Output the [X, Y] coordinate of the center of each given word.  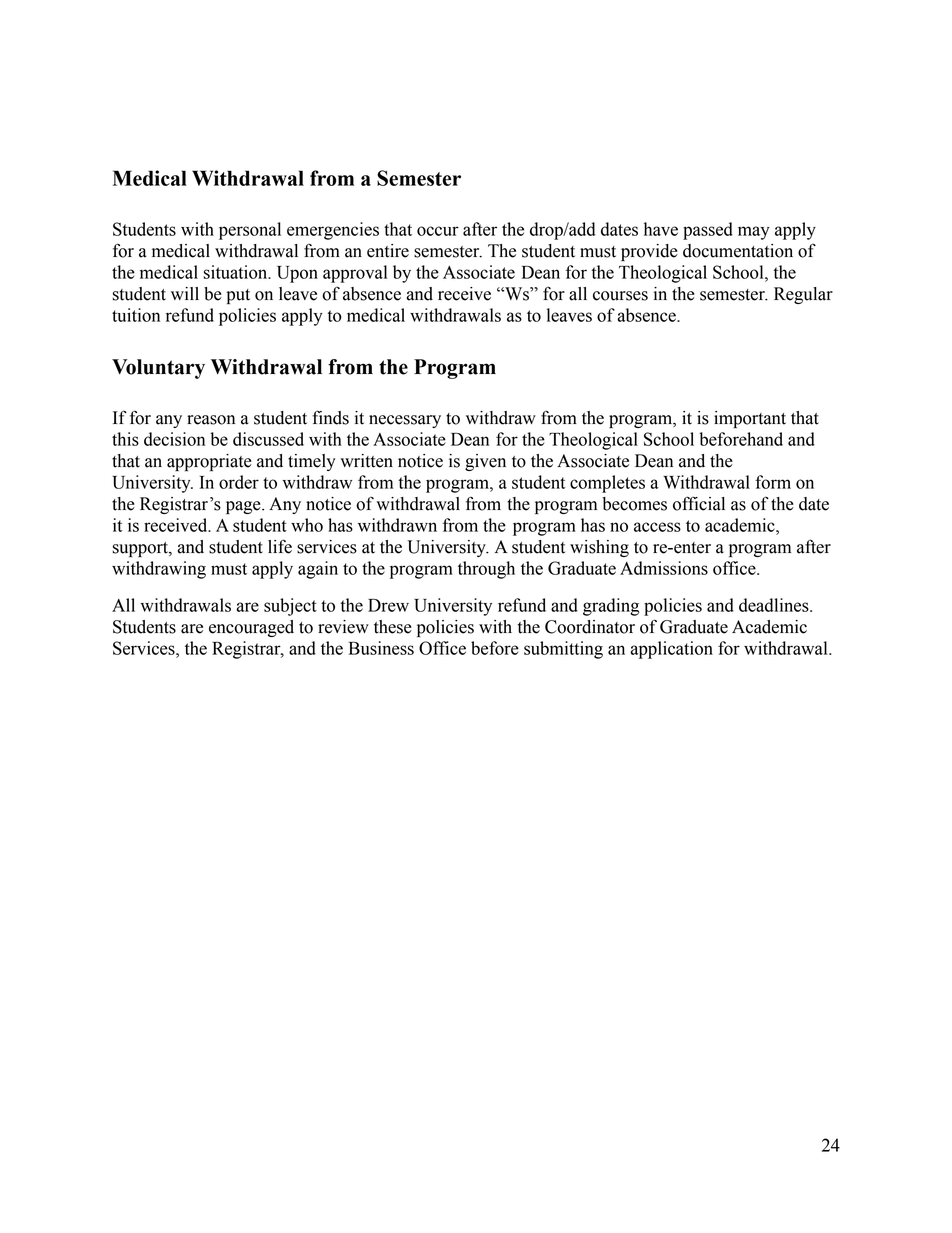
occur [438, 231]
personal [250, 231]
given [485, 462]
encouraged [251, 628]
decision [174, 439]
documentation [738, 251]
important [750, 419]
